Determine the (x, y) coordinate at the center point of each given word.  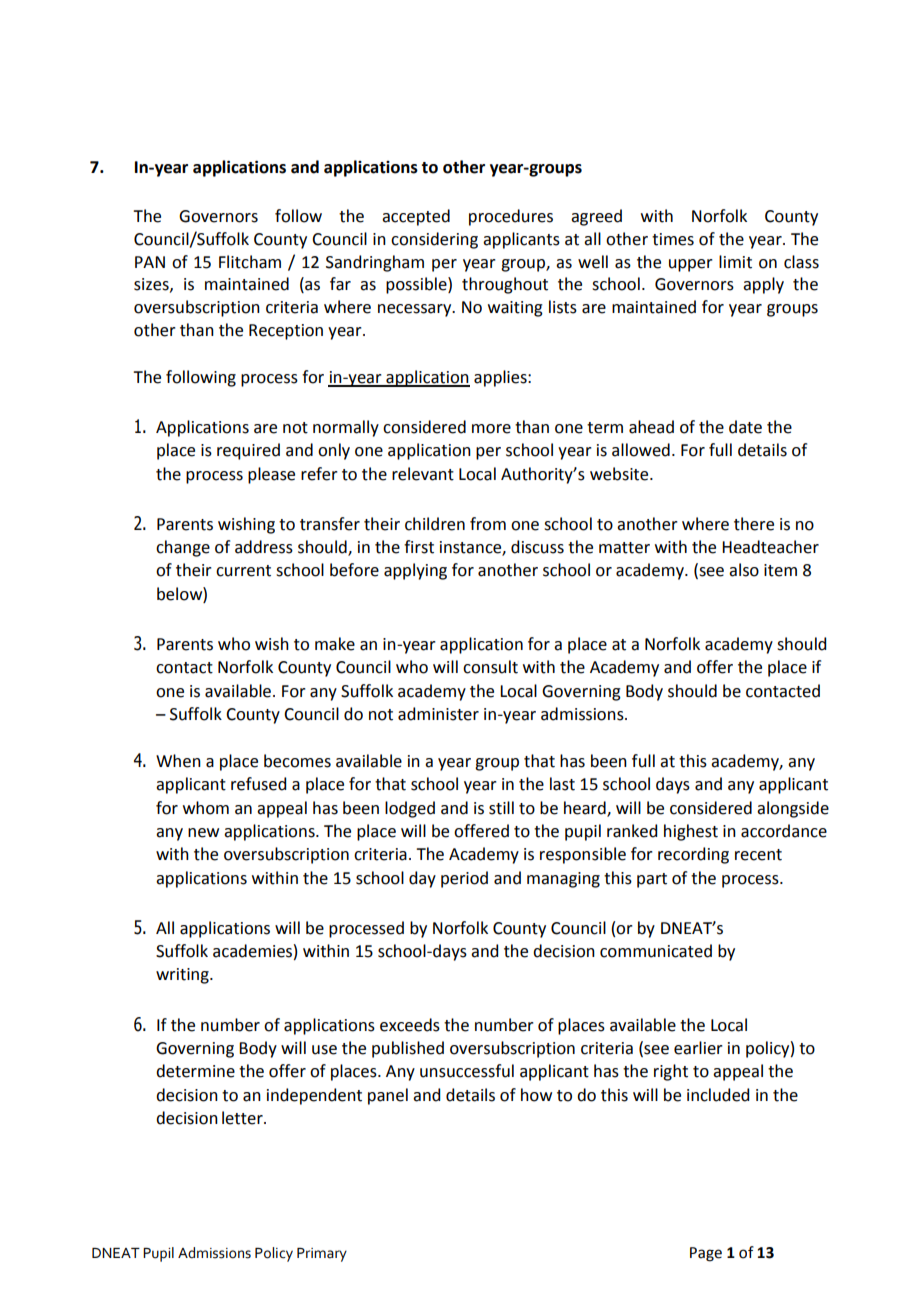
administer (438, 714)
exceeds (410, 1025)
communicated (656, 951)
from (488, 524)
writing (183, 976)
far (340, 284)
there (754, 524)
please (271, 475)
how (536, 1095)
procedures (511, 217)
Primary (322, 1255)
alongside (793, 809)
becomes (297, 761)
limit (735, 262)
